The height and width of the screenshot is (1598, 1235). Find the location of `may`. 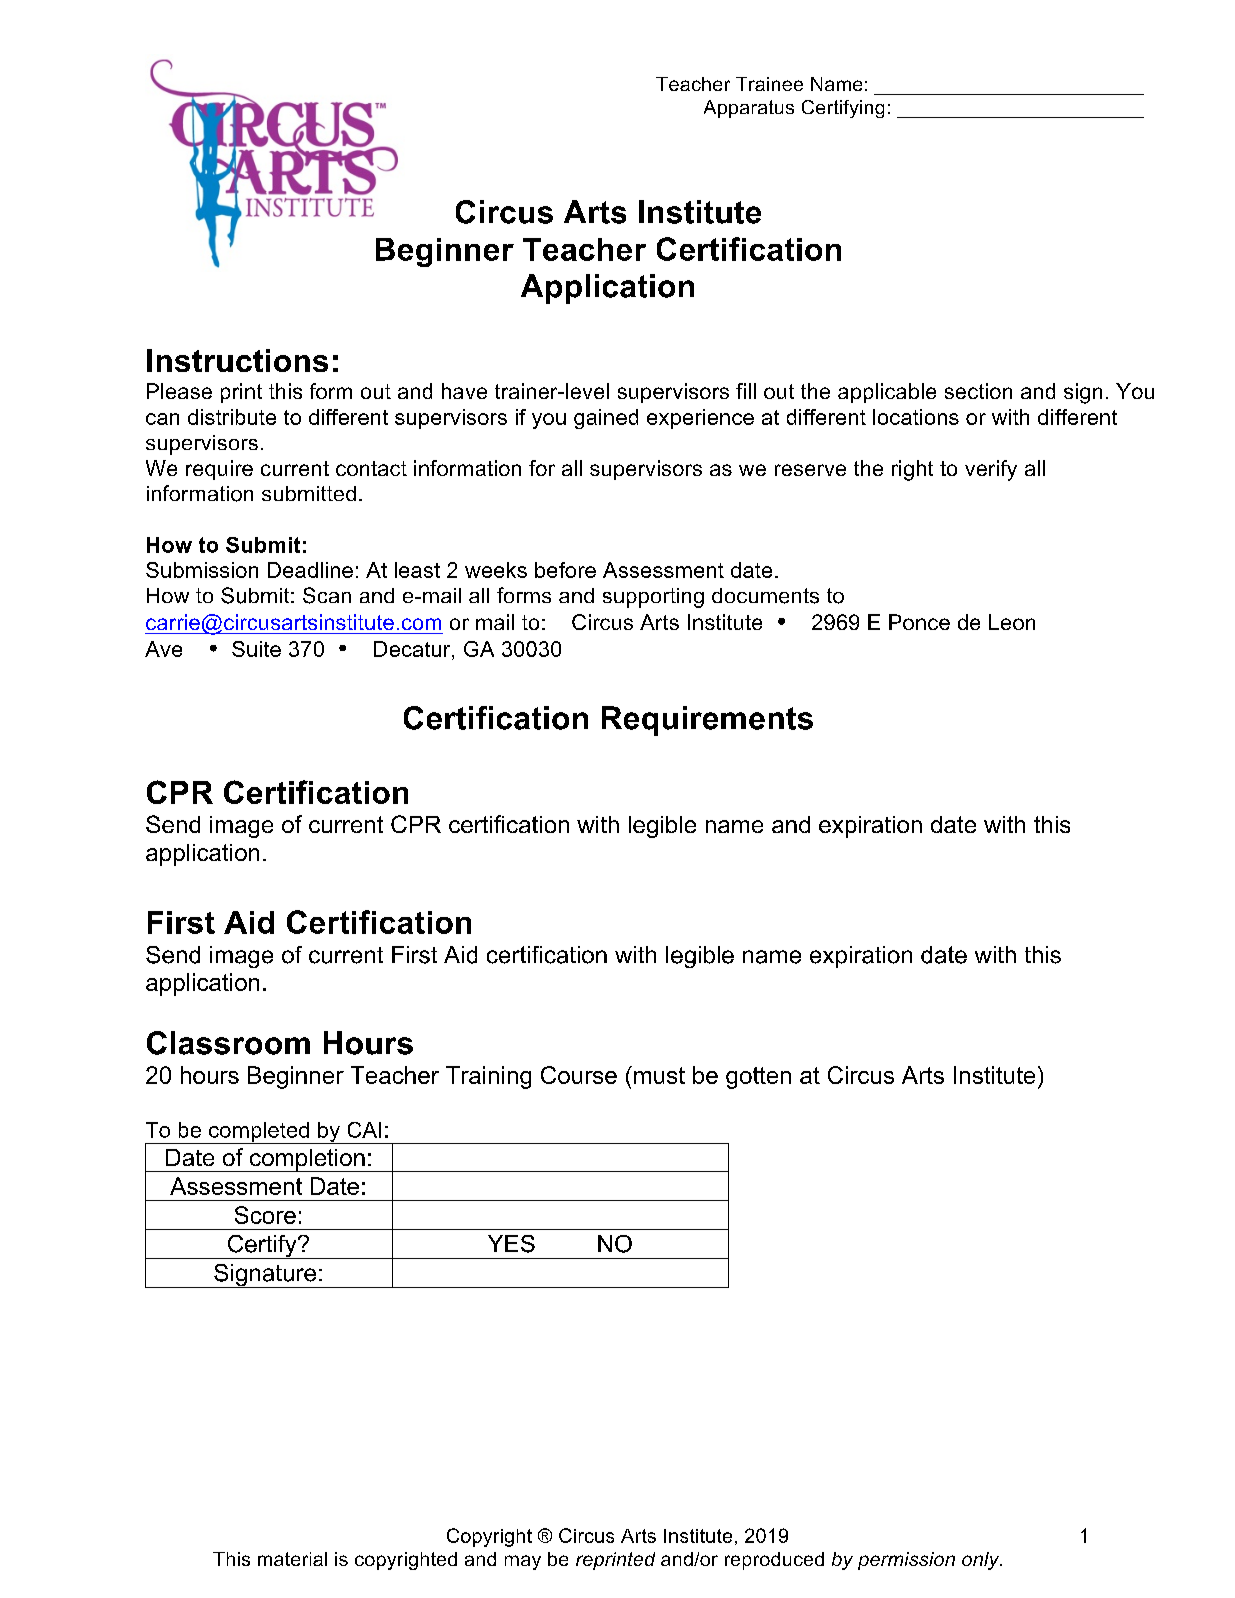

may is located at coordinates (523, 1562).
